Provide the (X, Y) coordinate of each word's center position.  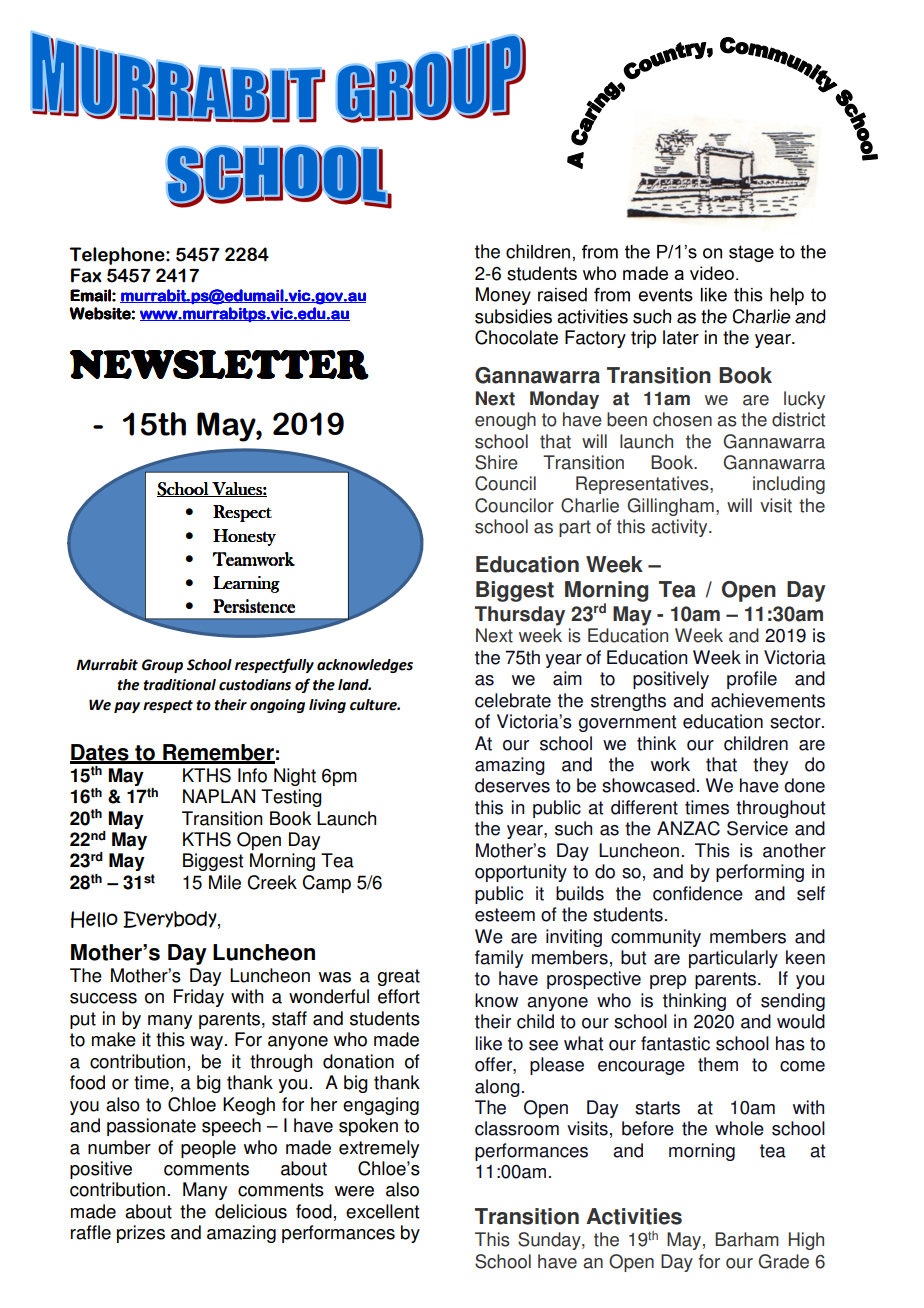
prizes (141, 1234)
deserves (512, 785)
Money (503, 296)
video (712, 273)
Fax (86, 275)
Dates (100, 753)
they (770, 766)
